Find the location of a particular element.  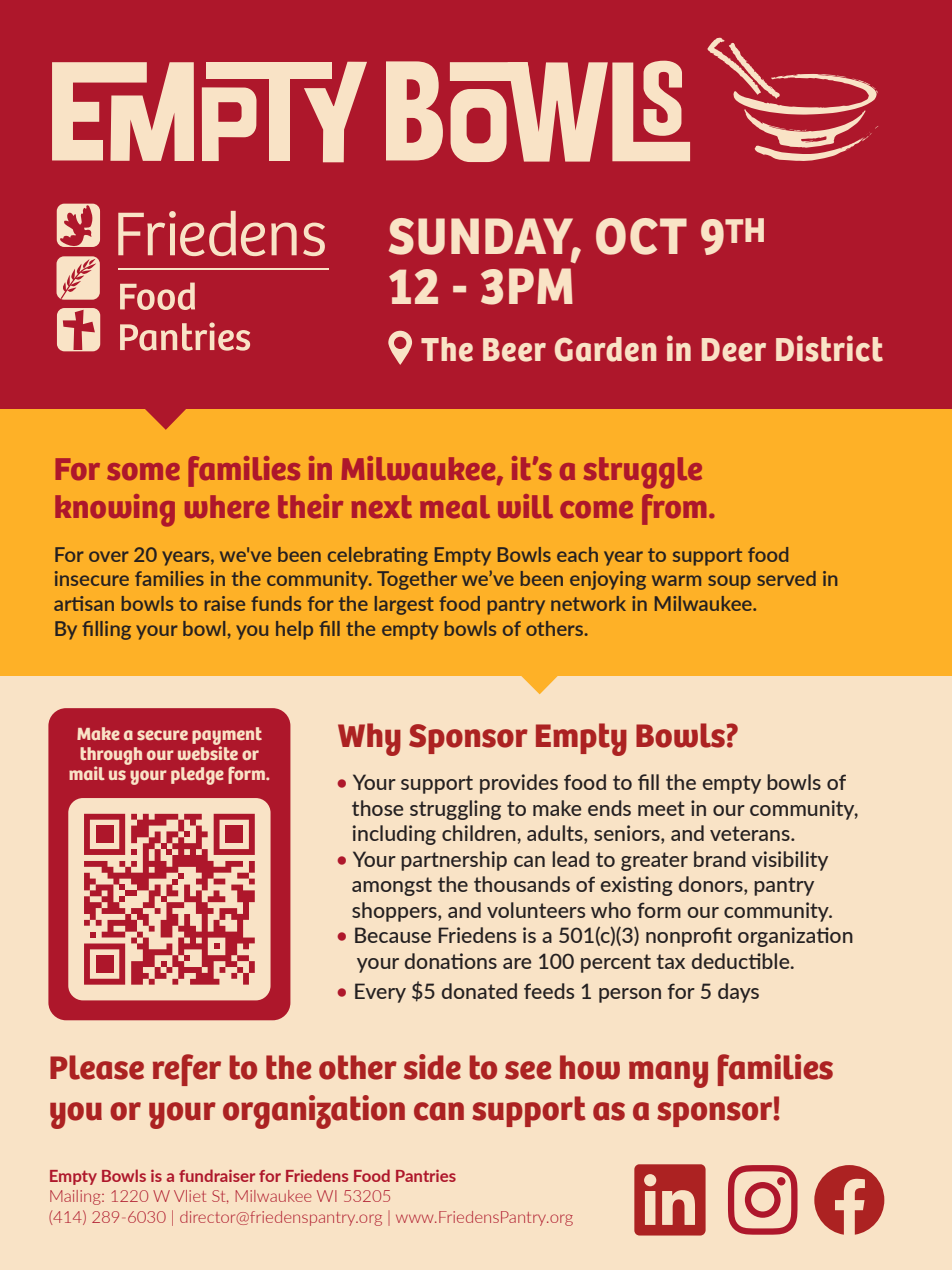

OCT is located at coordinates (641, 236).
